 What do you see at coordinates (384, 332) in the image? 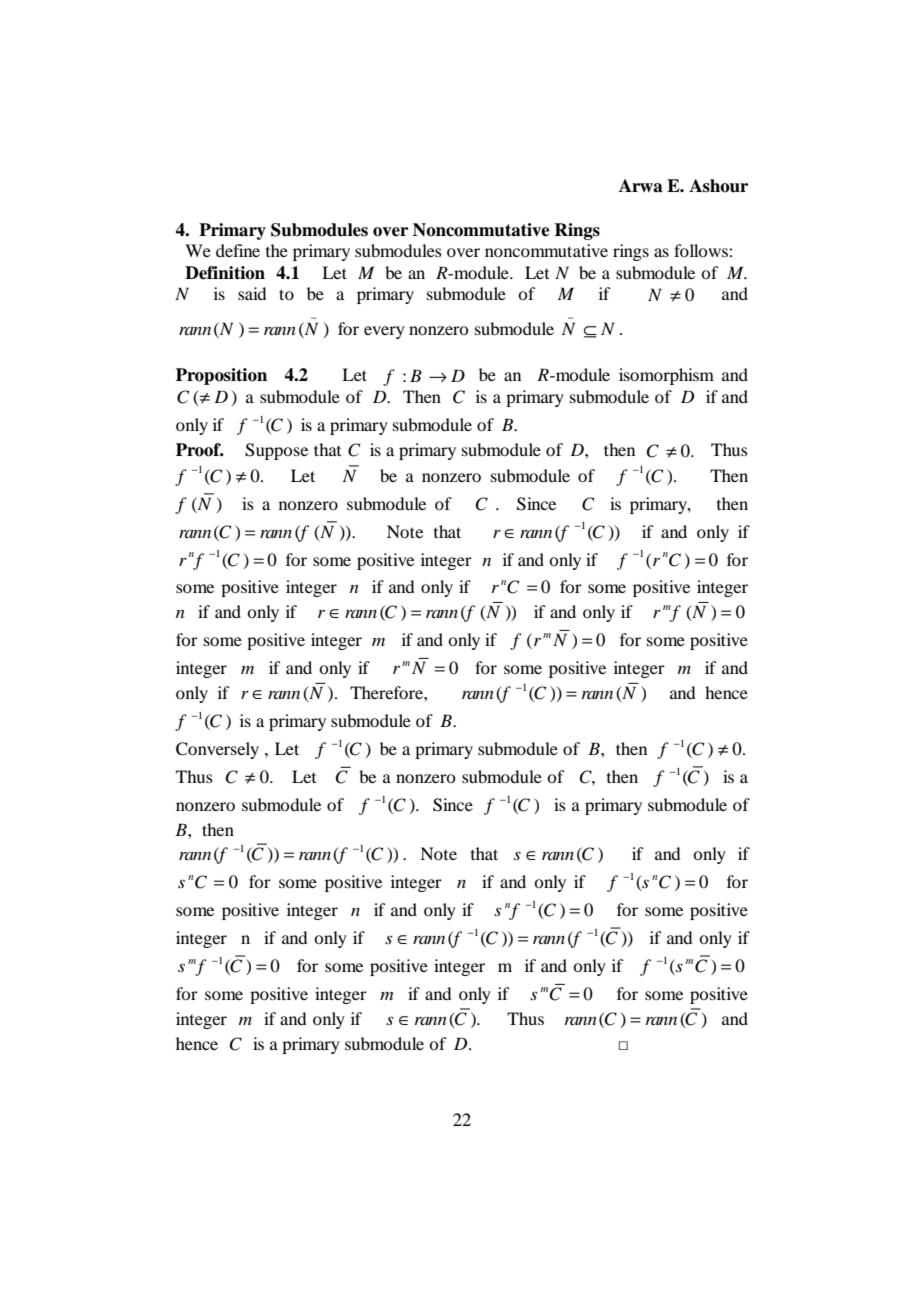
I see `every` at bounding box center [384, 332].
